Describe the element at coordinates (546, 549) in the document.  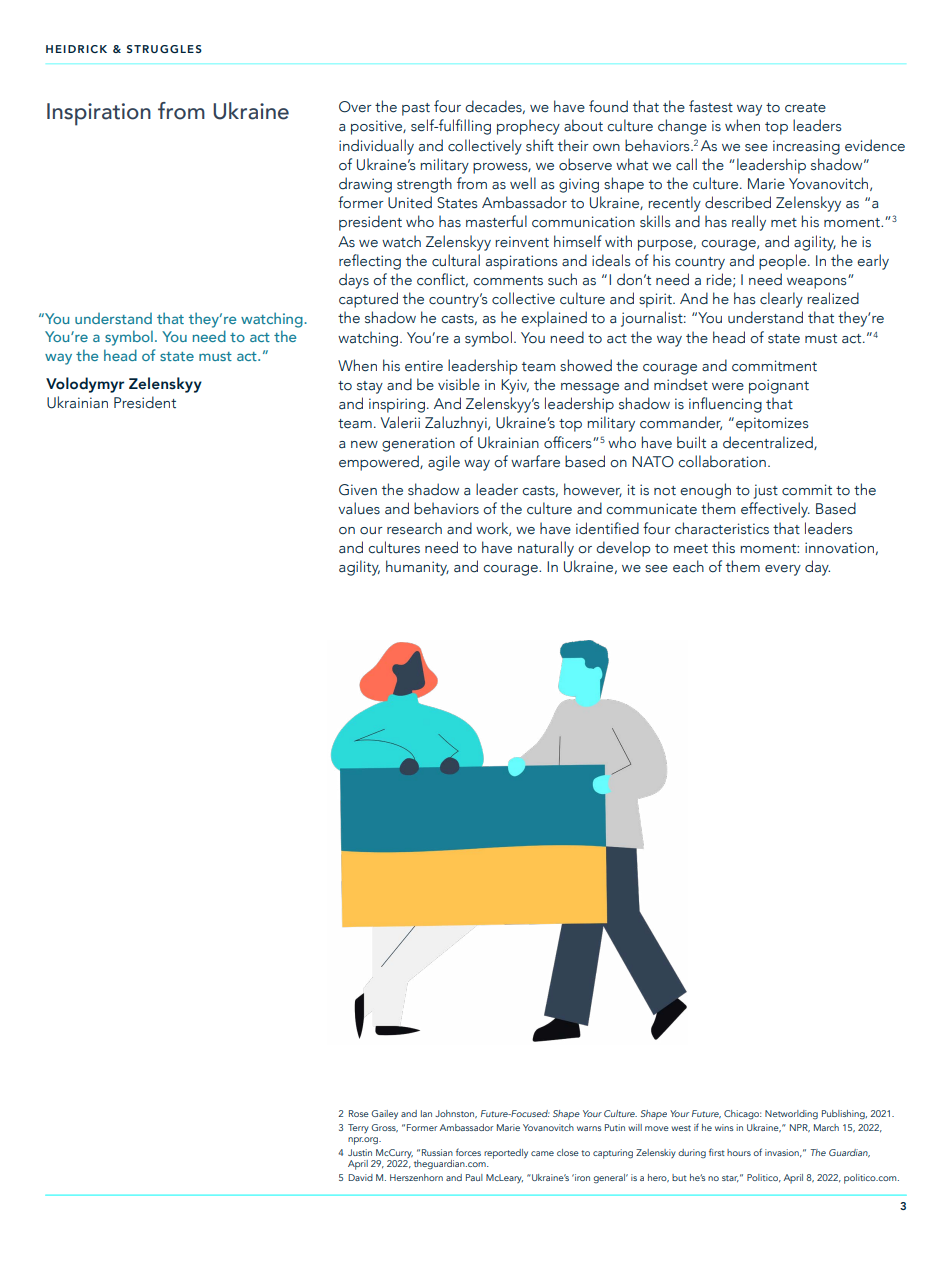
I see `naturally` at that location.
